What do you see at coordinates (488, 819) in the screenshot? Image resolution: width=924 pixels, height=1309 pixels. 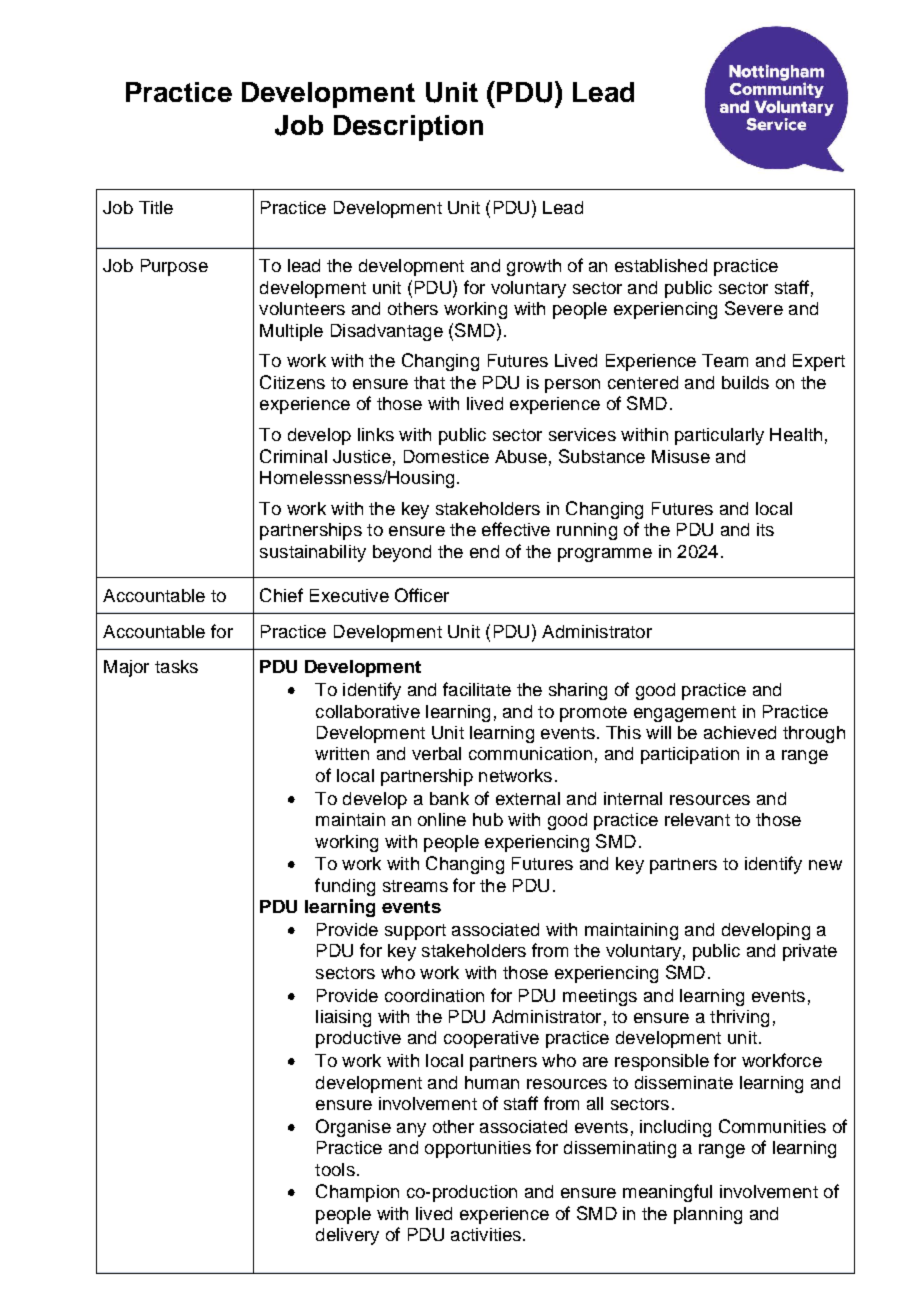 I see `hub` at bounding box center [488, 819].
